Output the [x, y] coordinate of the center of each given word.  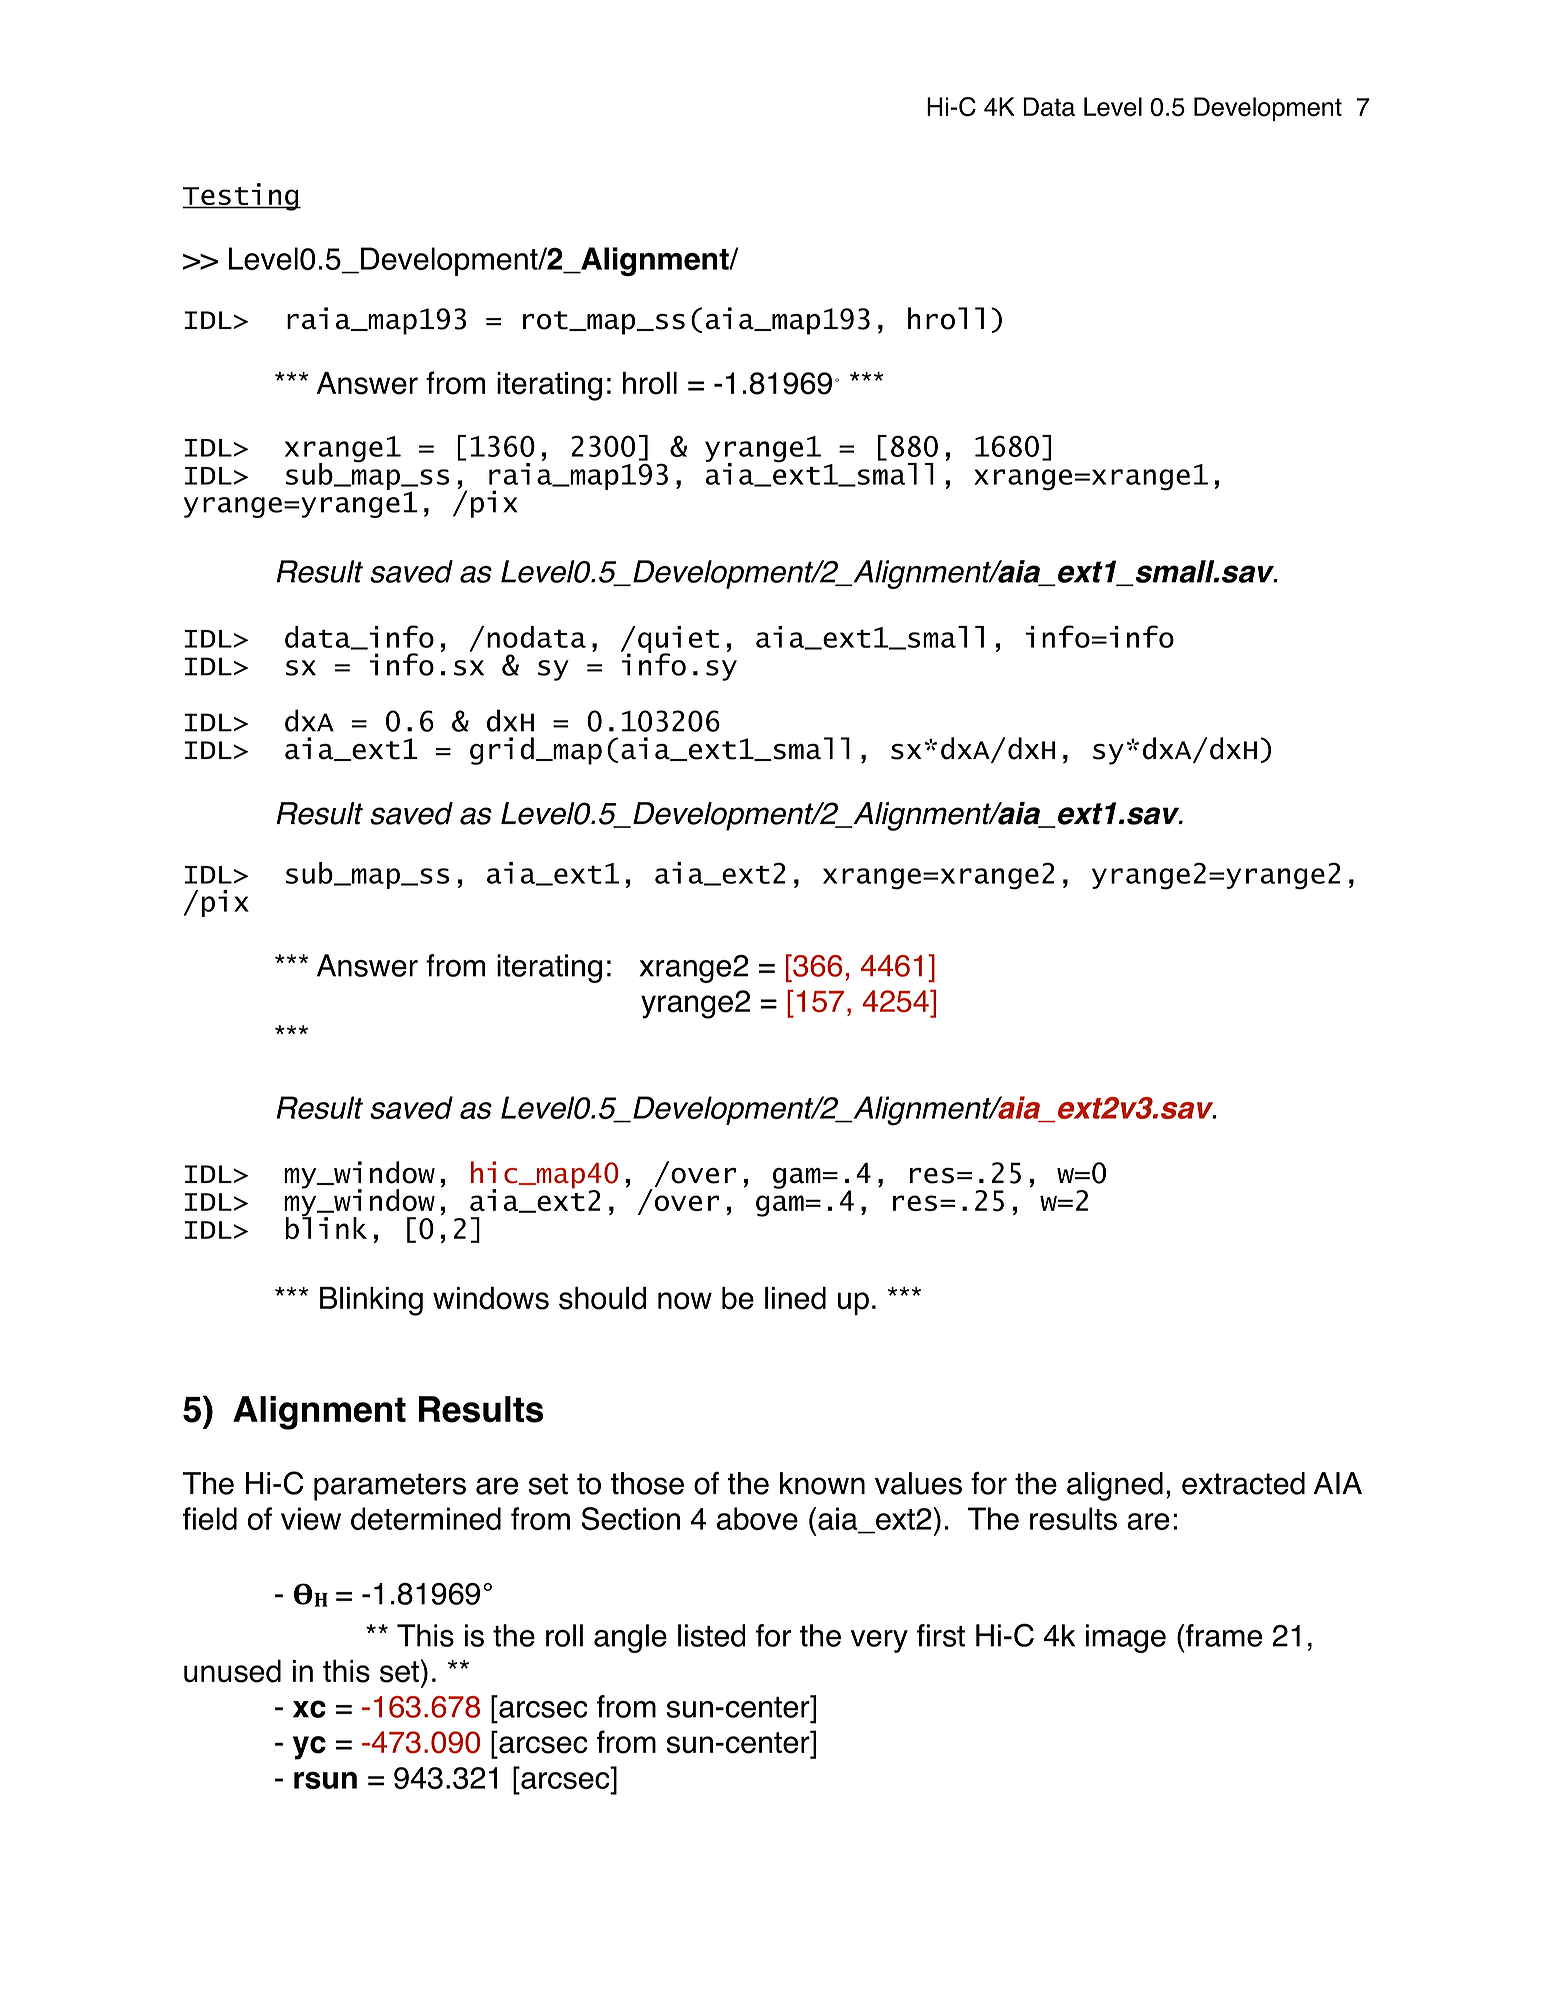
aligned [1115, 1486]
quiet [678, 640]
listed [712, 1635]
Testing [241, 197]
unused [232, 1671]
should [602, 1298]
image [1126, 1638]
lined [795, 1298]
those [647, 1483]
